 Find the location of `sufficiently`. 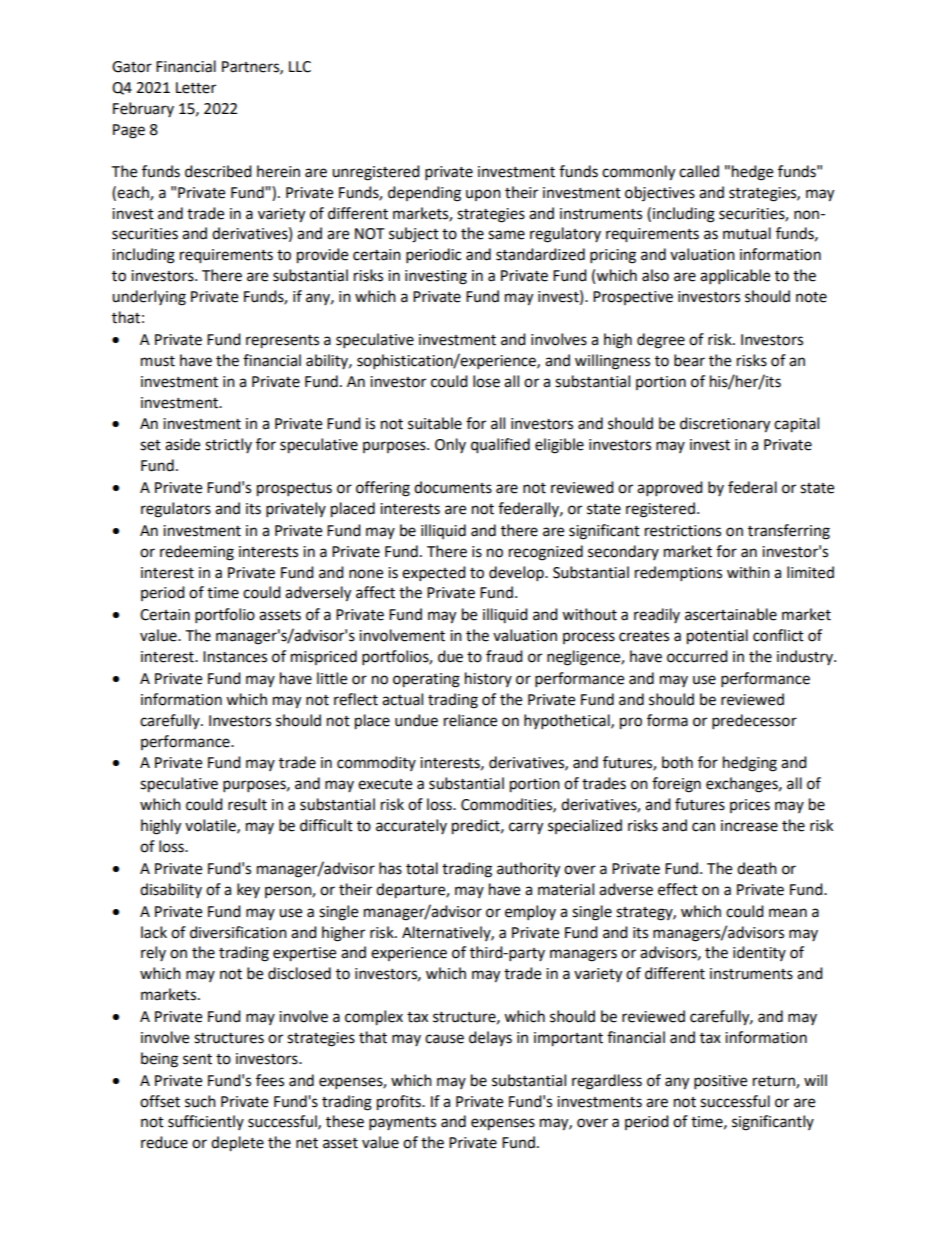

sufficiently is located at coordinates (206, 1122).
